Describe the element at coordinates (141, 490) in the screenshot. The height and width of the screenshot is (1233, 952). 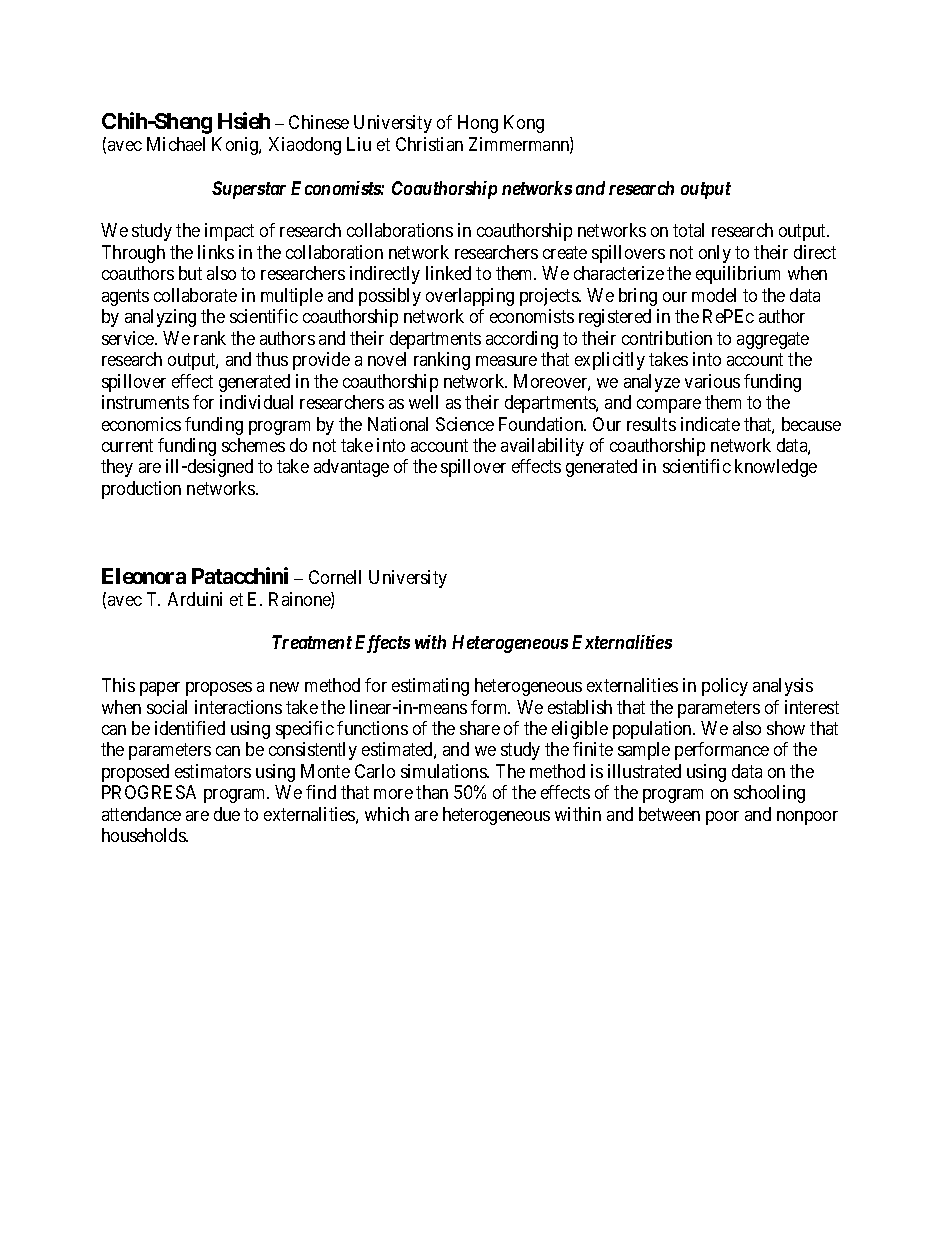
I see `production` at that location.
